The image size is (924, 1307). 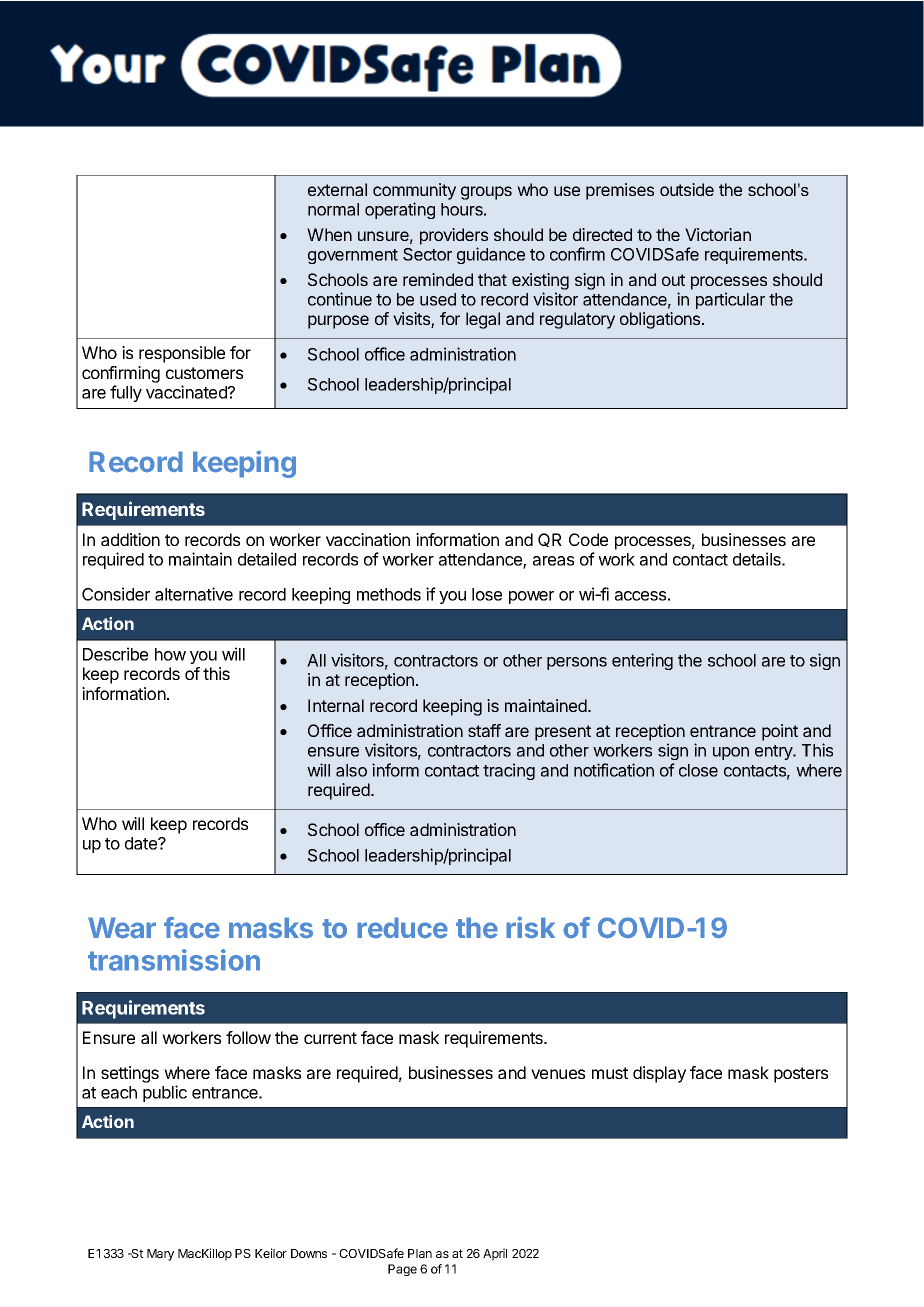 I want to click on Victorian, so click(x=718, y=234).
